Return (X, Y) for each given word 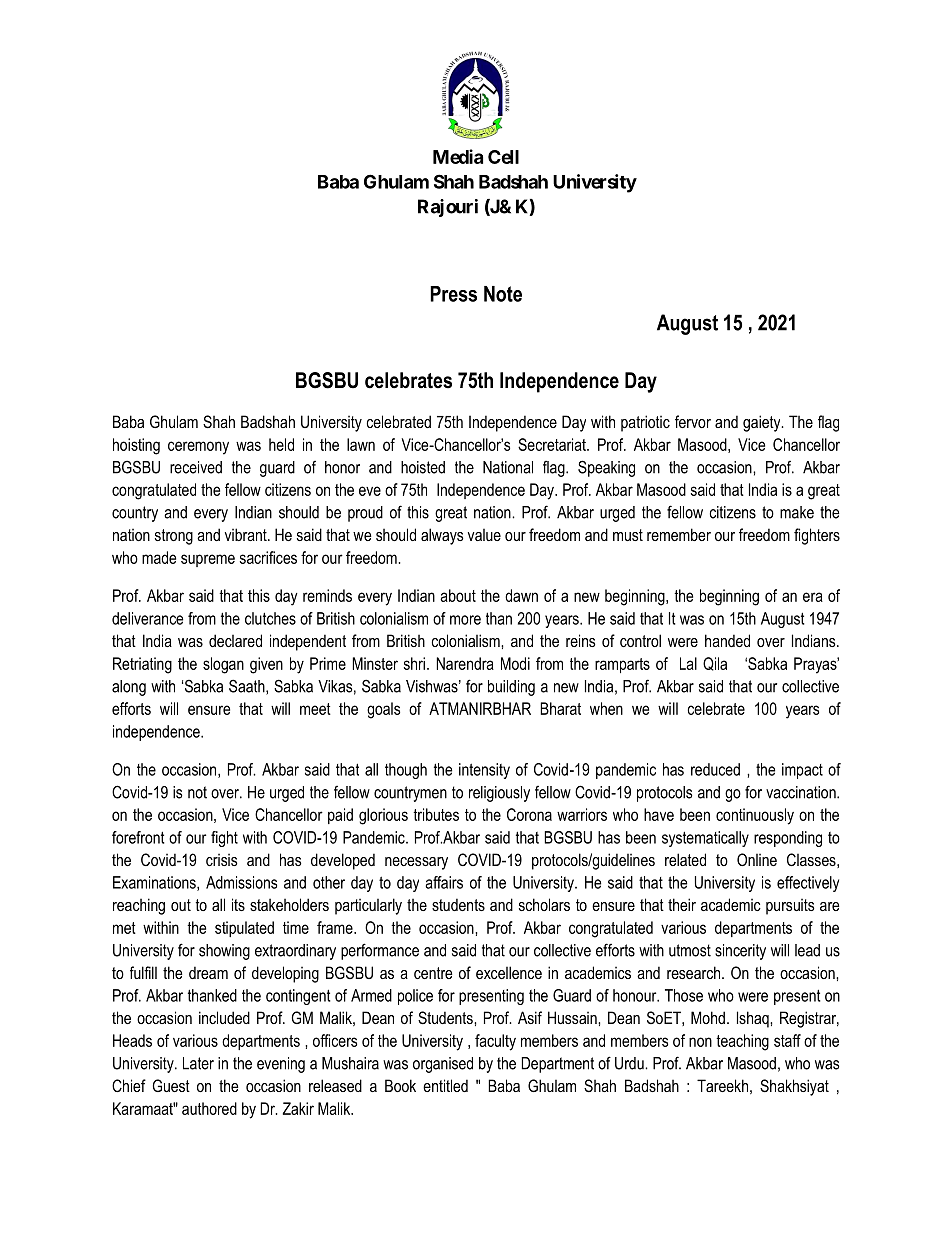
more (465, 620)
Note (503, 294)
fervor (693, 421)
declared (235, 640)
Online (757, 859)
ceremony (198, 448)
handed (727, 640)
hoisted (423, 467)
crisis (222, 860)
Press (453, 294)
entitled (445, 1085)
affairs (444, 882)
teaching (742, 1042)
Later (198, 1063)
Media (458, 156)
